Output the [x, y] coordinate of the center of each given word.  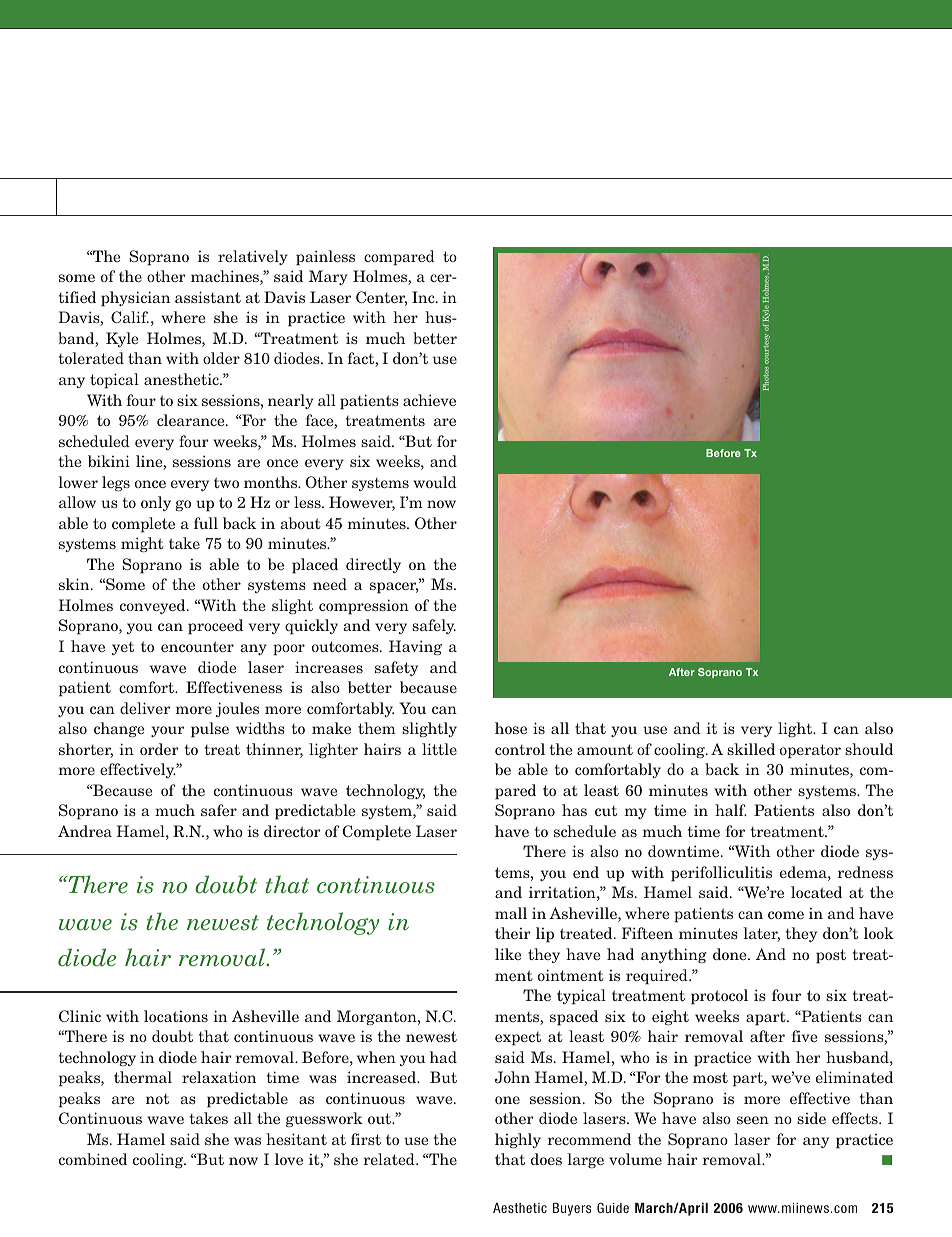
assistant [208, 297]
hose [511, 728]
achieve [429, 400]
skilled [751, 749]
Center [381, 298]
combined [93, 1159]
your [167, 731]
